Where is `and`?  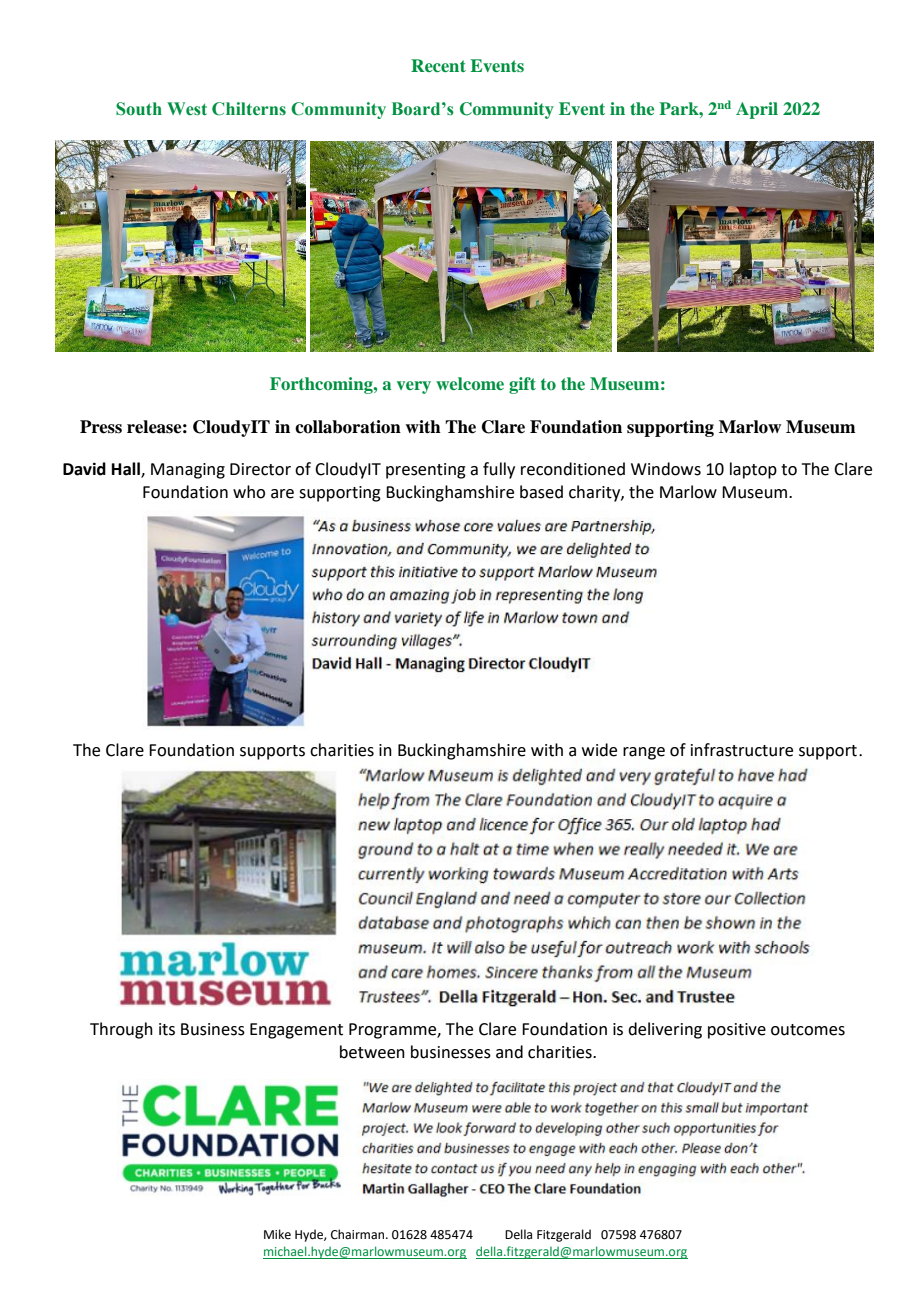
and is located at coordinates (509, 1052).
